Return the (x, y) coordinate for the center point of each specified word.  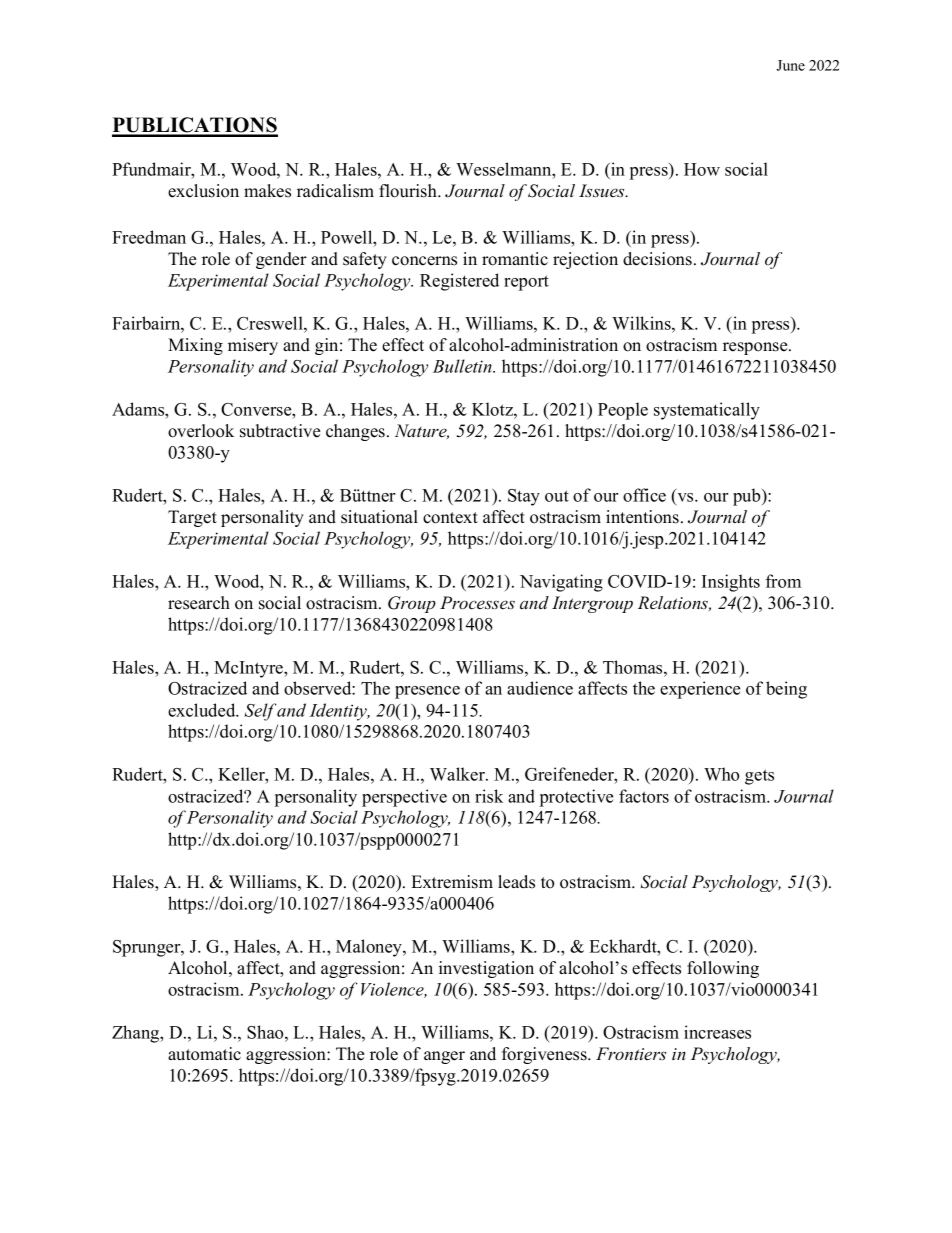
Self (261, 712)
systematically (707, 411)
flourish (409, 191)
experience (700, 690)
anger (444, 1057)
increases (717, 1032)
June (790, 65)
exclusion (203, 191)
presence (427, 692)
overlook (201, 431)
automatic (204, 1054)
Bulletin (463, 366)
